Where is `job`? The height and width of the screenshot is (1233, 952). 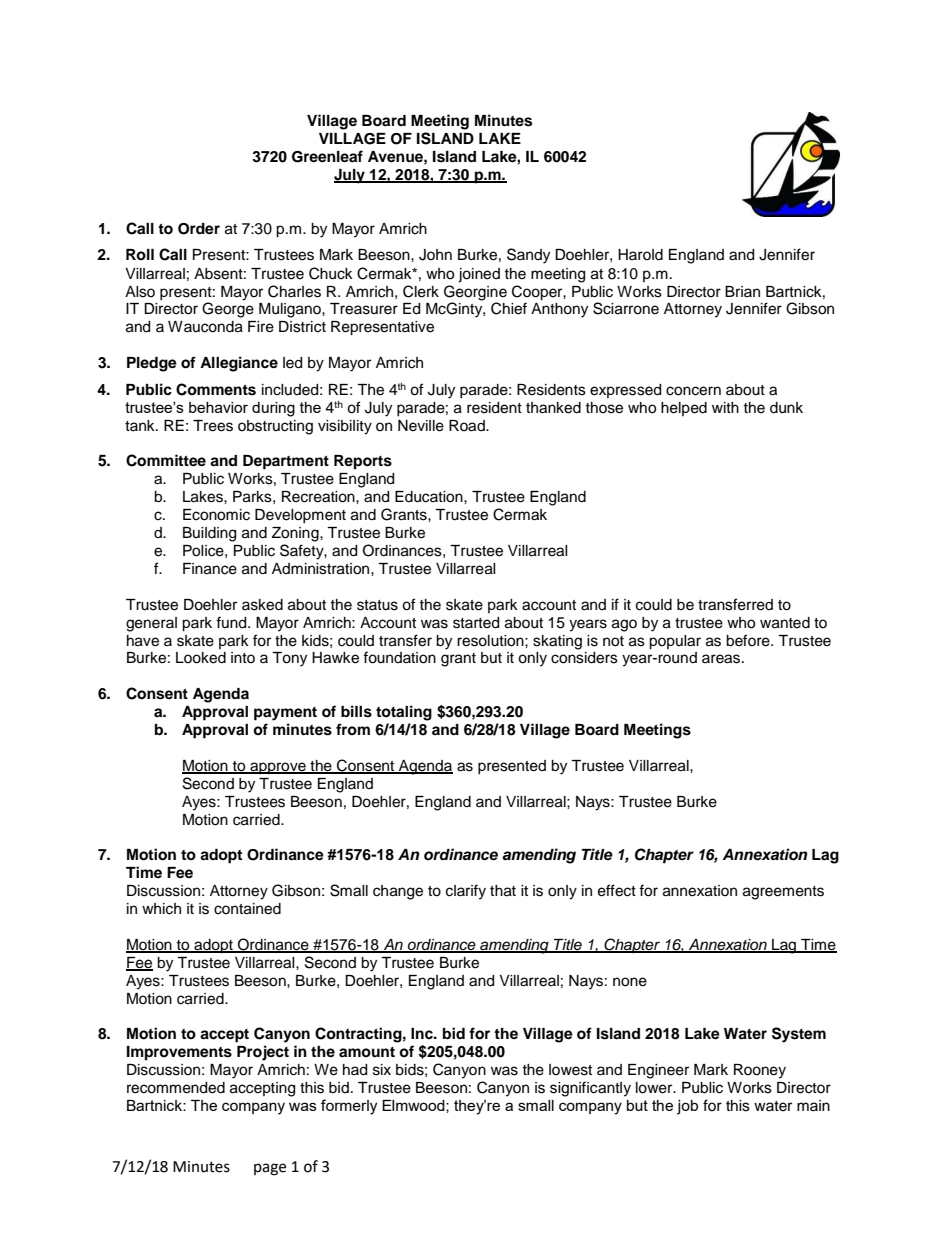 job is located at coordinates (687, 1107).
